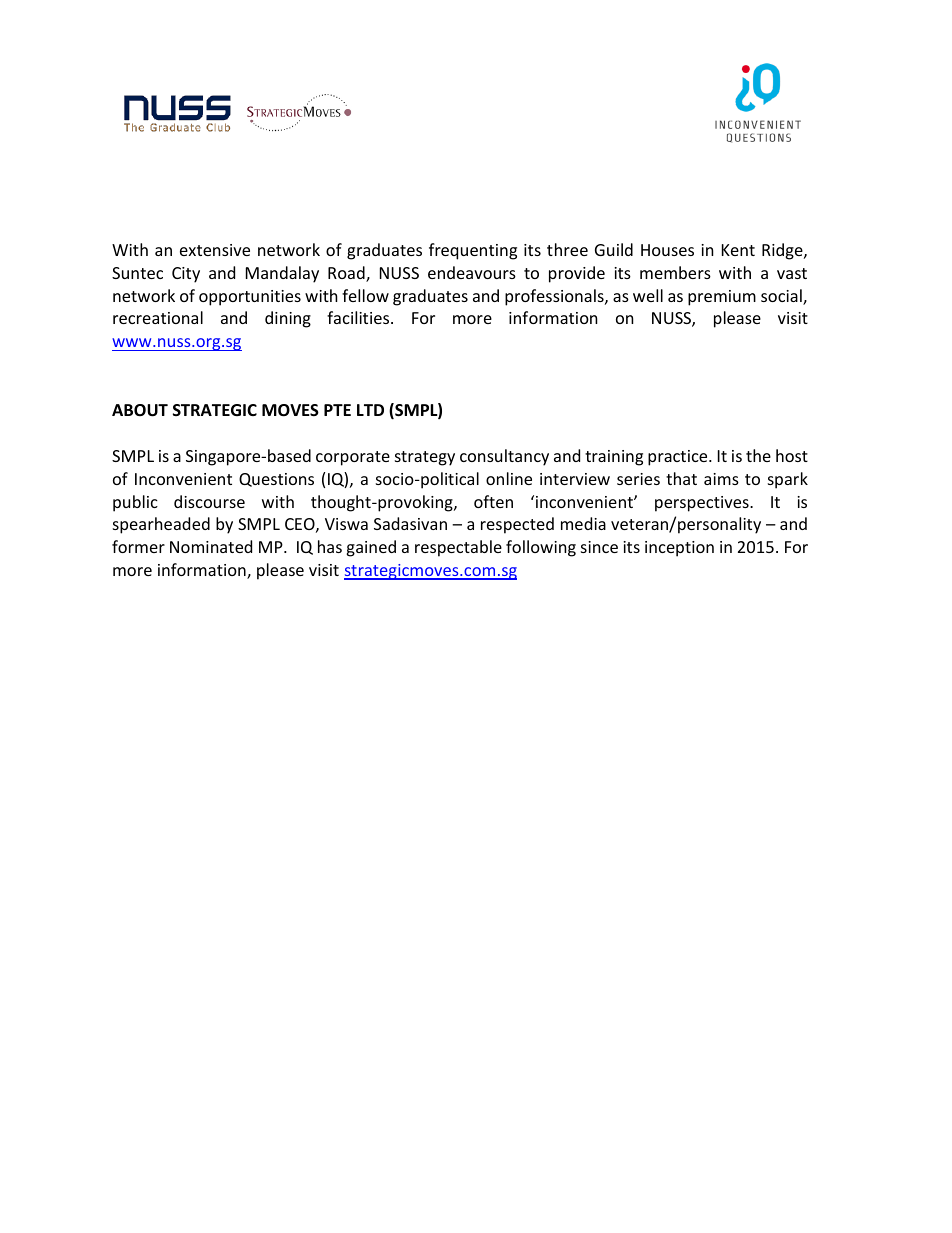  What do you see at coordinates (509, 478) in the page?
I see `online` at bounding box center [509, 478].
